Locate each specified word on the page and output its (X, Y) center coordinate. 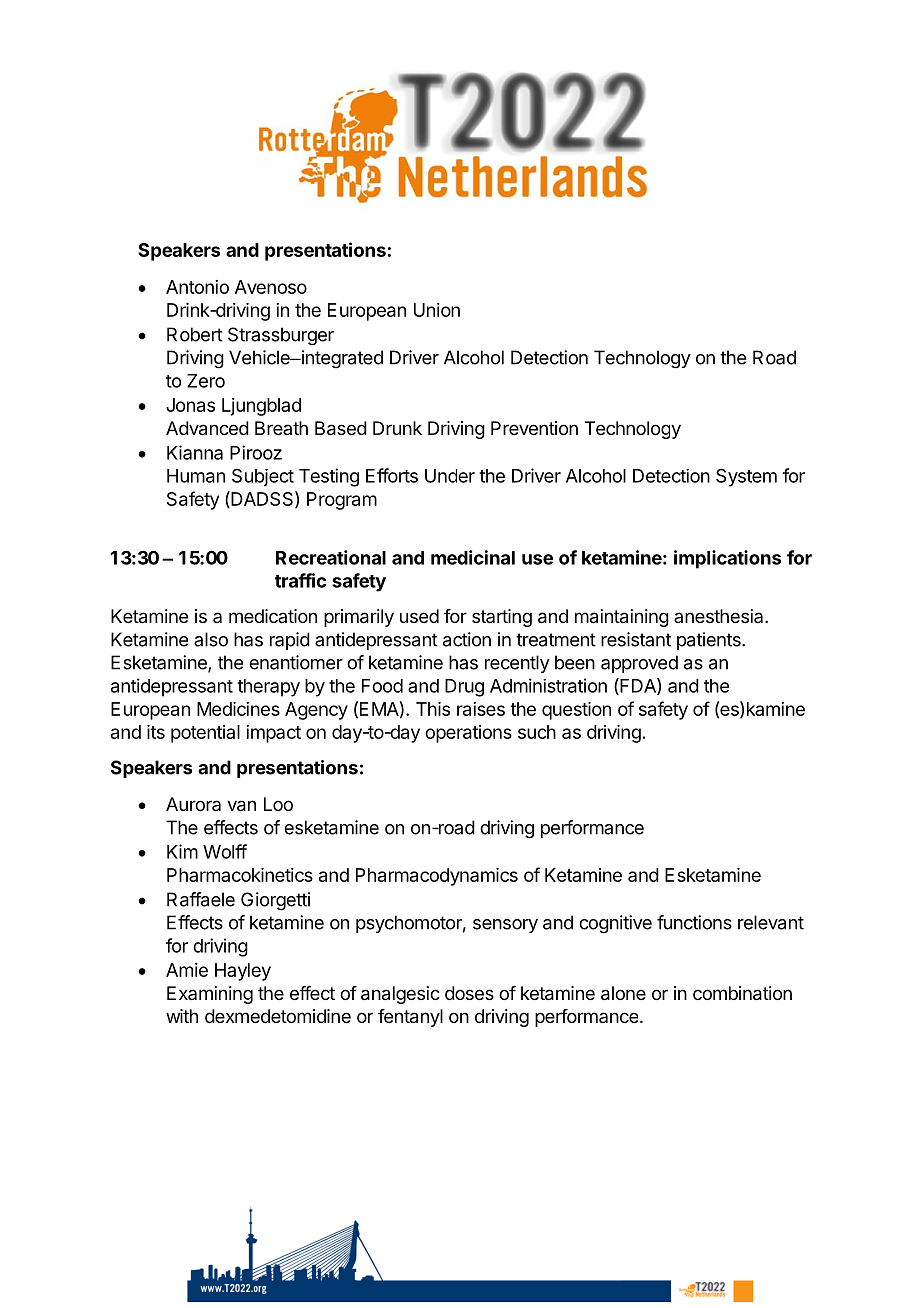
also (211, 639)
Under (450, 476)
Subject (263, 478)
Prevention (534, 428)
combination (742, 993)
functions (694, 922)
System (746, 477)
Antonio (197, 287)
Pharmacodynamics (437, 877)
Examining (210, 995)
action (467, 639)
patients (710, 641)
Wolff (225, 851)
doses (469, 993)
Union (437, 310)
